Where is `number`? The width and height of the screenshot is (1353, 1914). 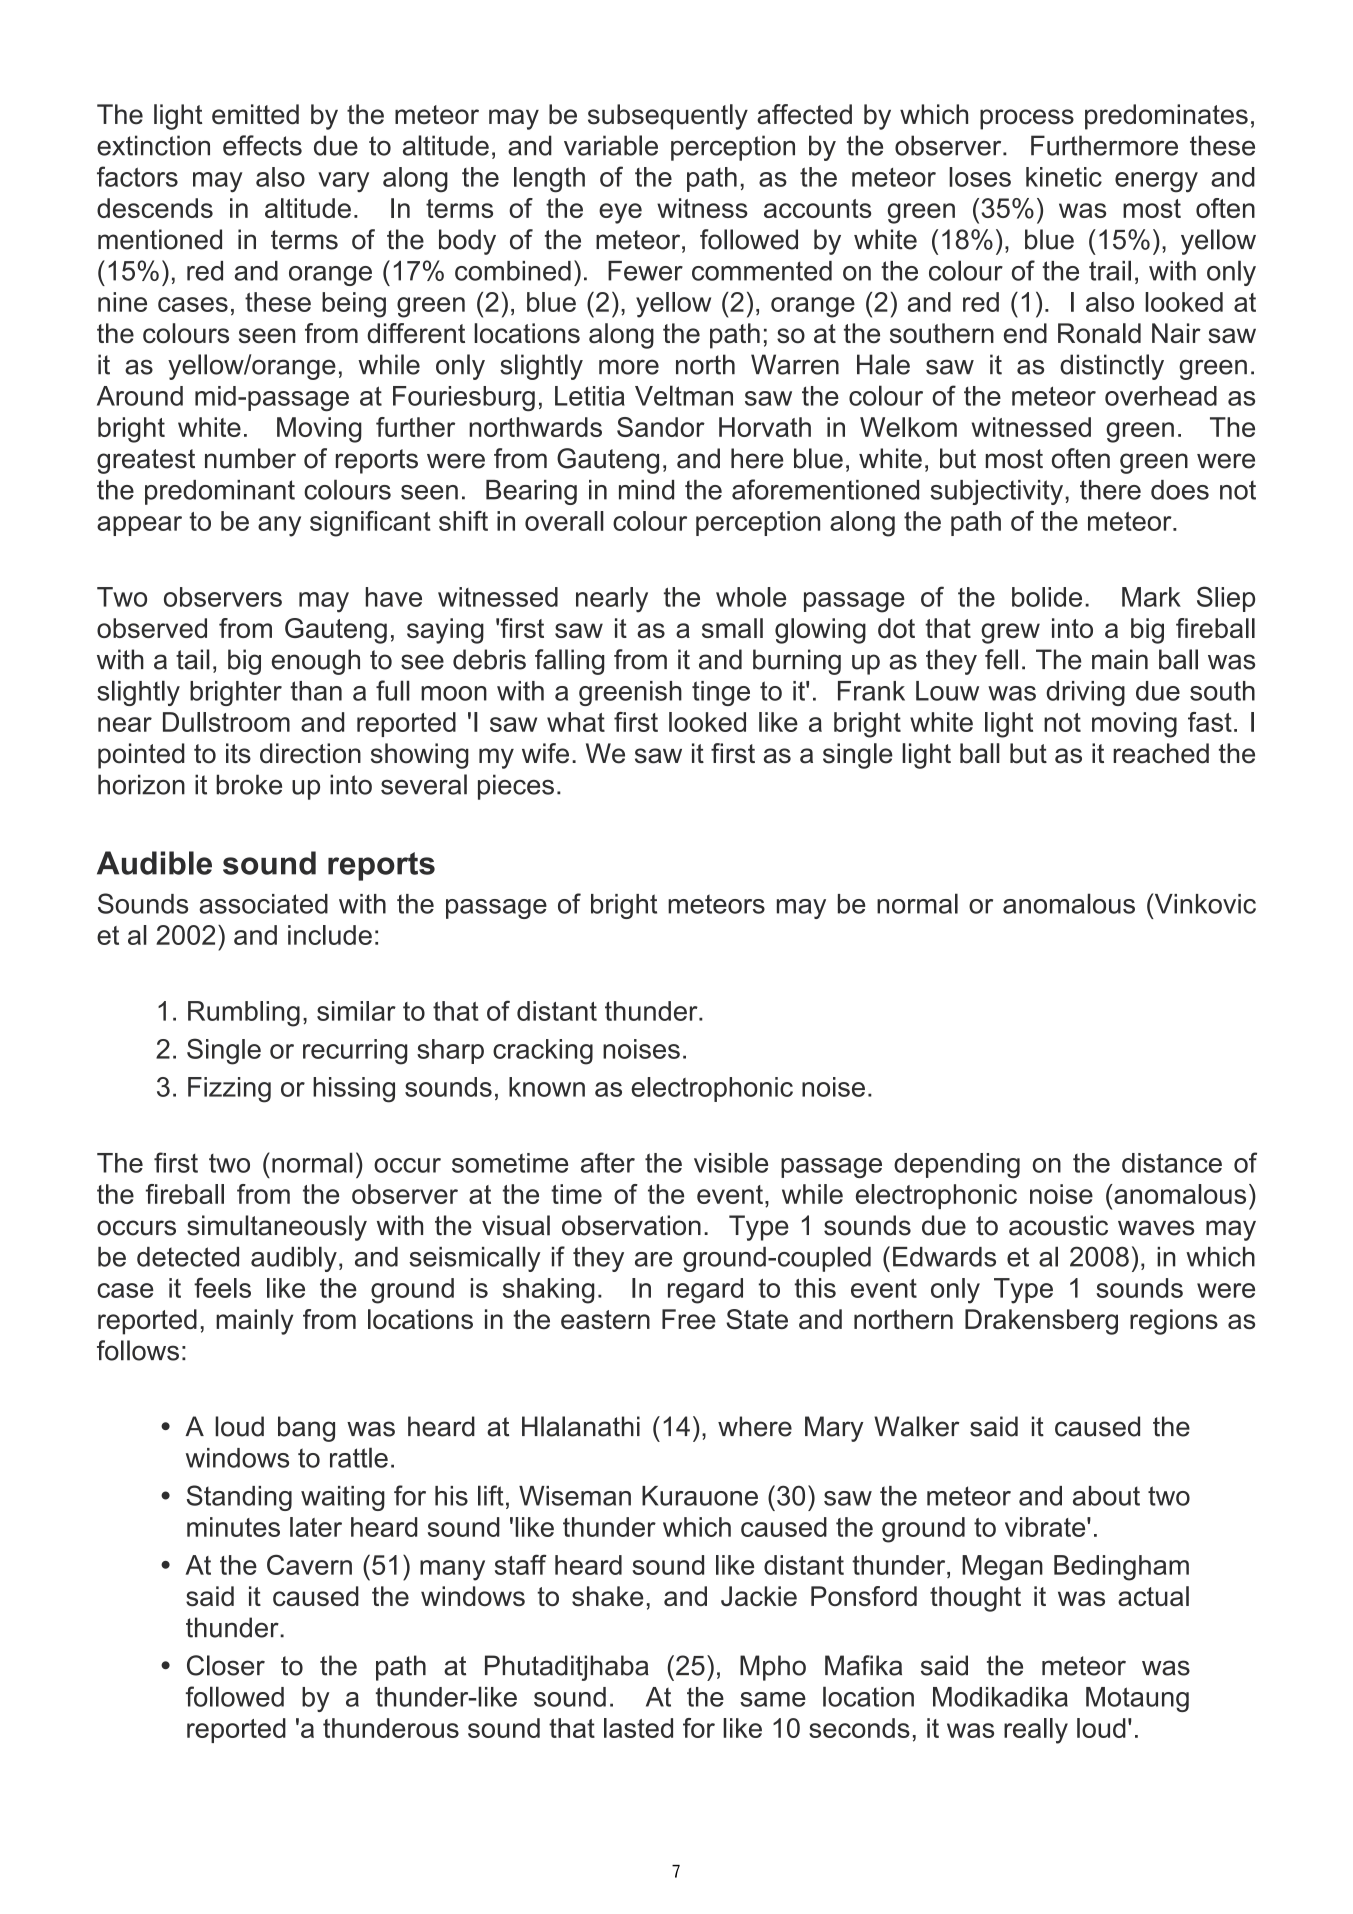 number is located at coordinates (250, 458).
